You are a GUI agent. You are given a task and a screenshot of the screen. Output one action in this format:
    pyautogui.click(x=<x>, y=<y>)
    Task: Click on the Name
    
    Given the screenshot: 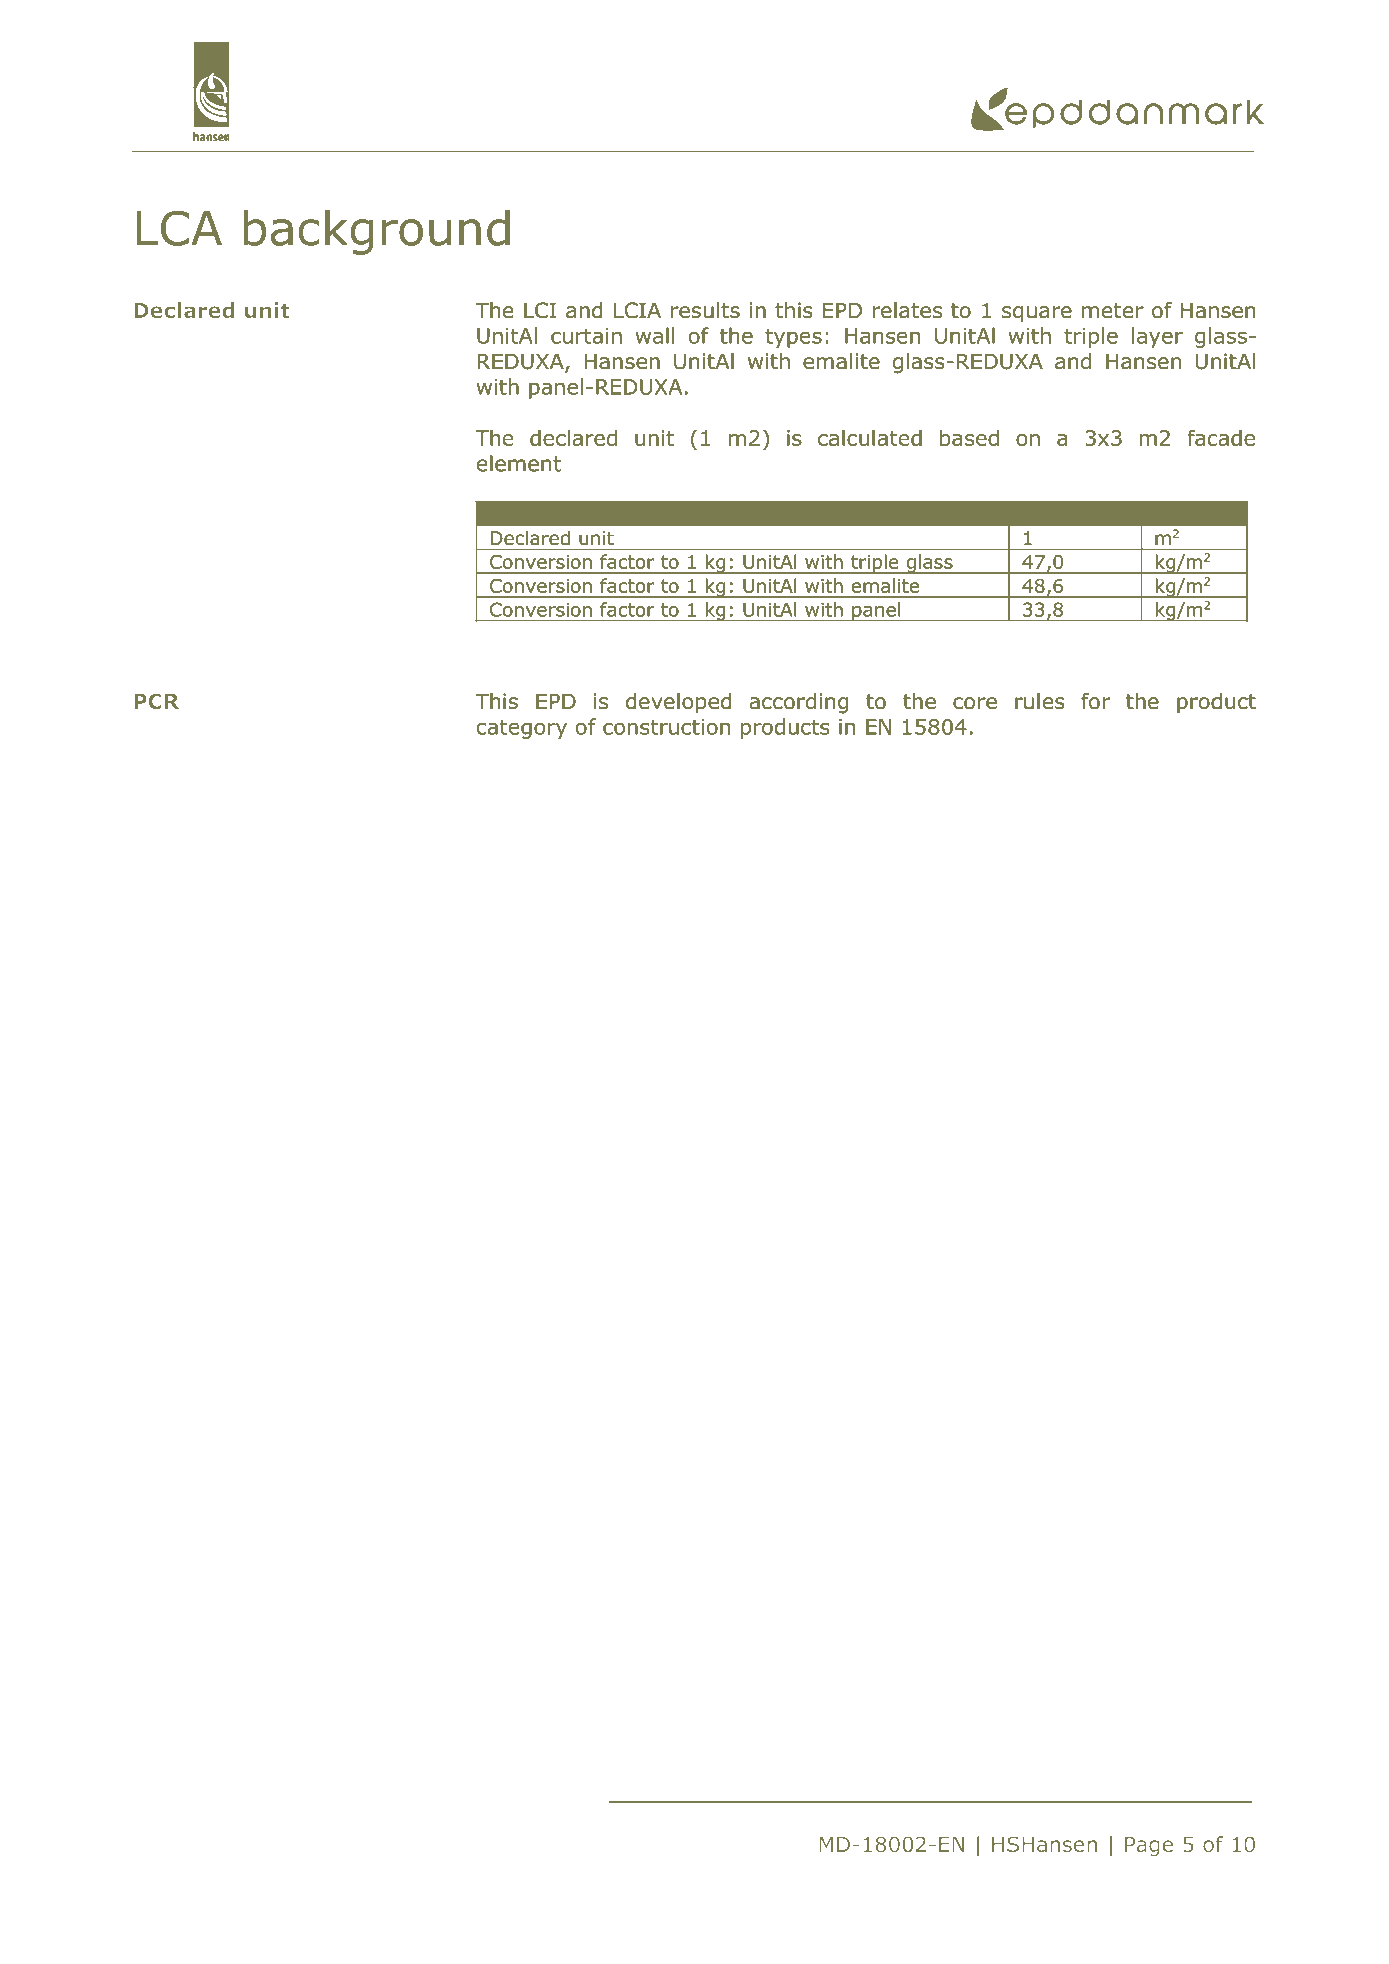 What is the action you would take?
    pyautogui.click(x=520, y=514)
